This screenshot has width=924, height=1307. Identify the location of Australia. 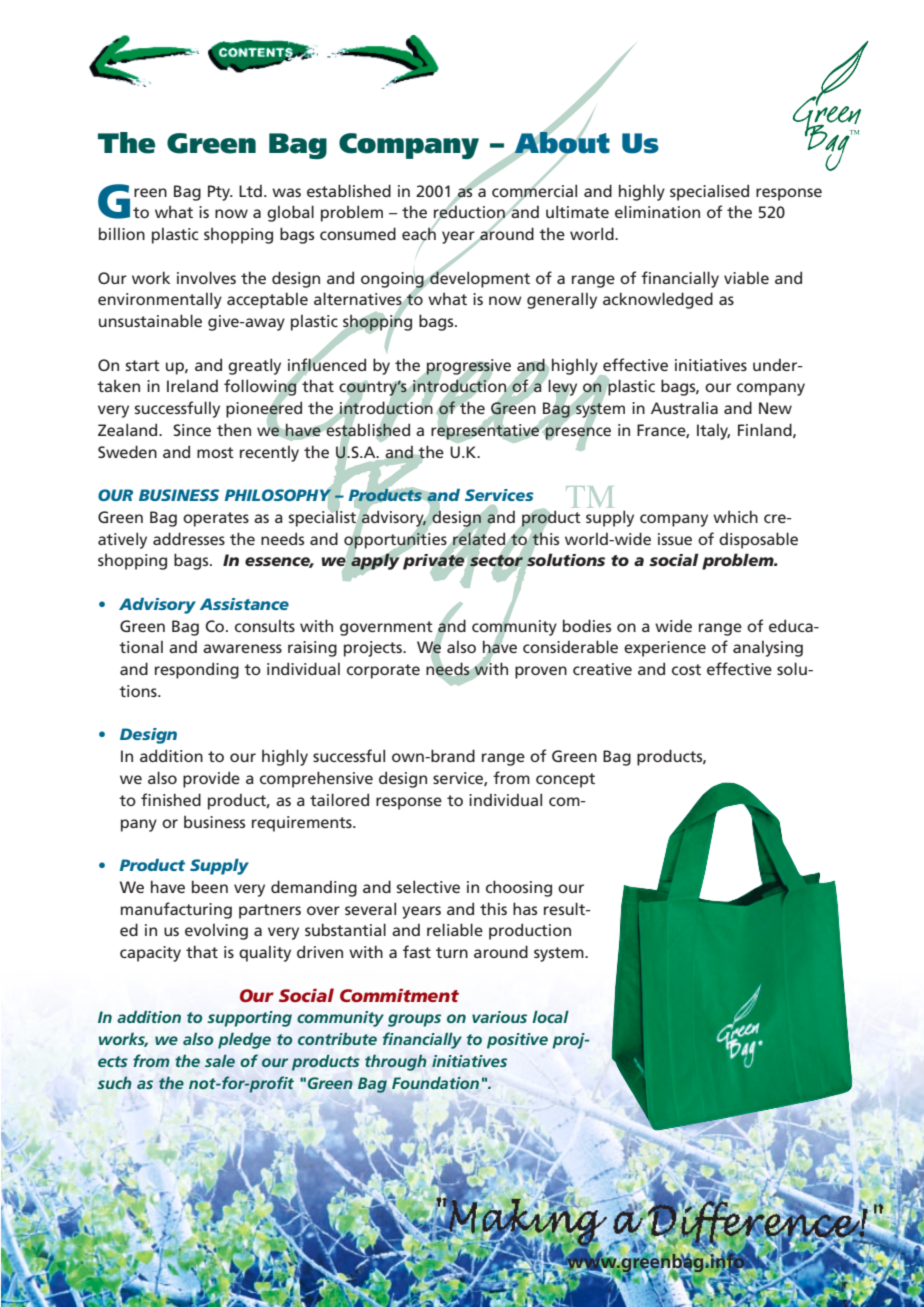
(684, 408).
